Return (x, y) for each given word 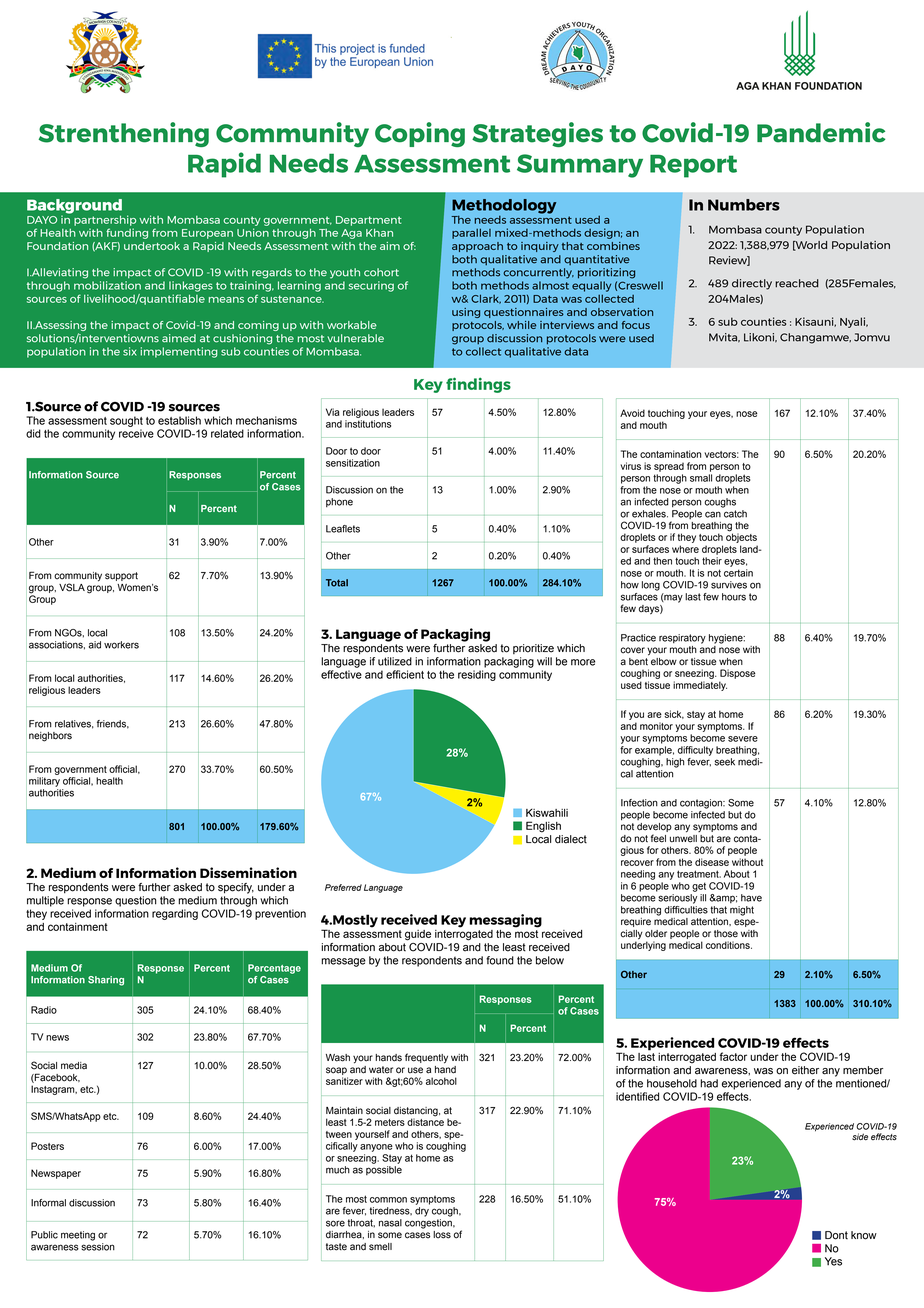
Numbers (744, 205)
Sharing (106, 981)
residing (477, 675)
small (701, 478)
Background (74, 207)
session (98, 1247)
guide (418, 935)
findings (478, 385)
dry (422, 1212)
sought (126, 421)
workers (121, 645)
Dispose (738, 674)
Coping (420, 134)
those (726, 934)
